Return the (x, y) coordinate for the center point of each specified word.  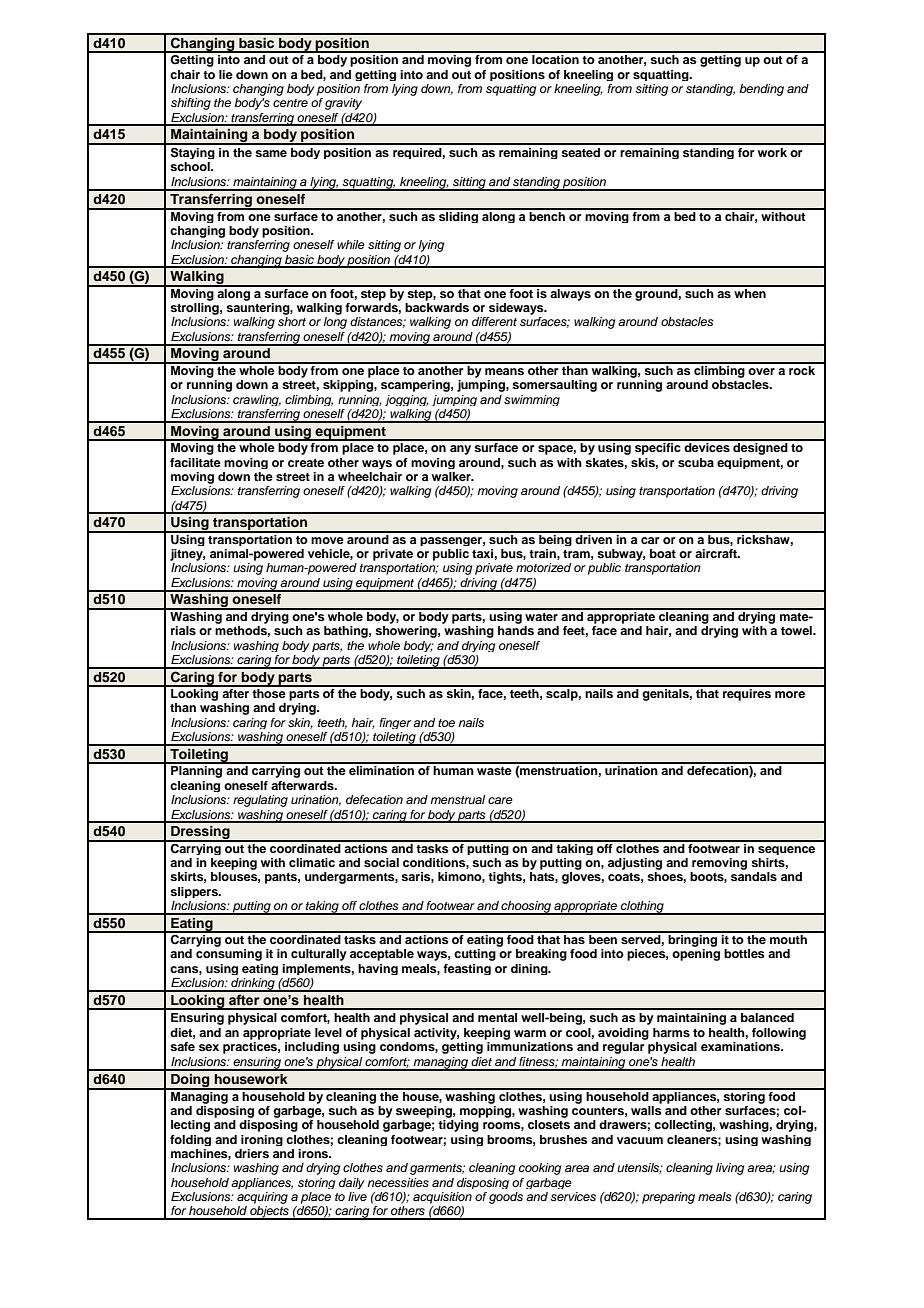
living (730, 1169)
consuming (229, 955)
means (504, 371)
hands (516, 630)
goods (506, 1198)
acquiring (262, 1198)
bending (761, 90)
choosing (526, 908)
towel (797, 630)
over (761, 371)
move (327, 540)
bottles (744, 953)
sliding (459, 216)
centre (290, 103)
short (292, 321)
